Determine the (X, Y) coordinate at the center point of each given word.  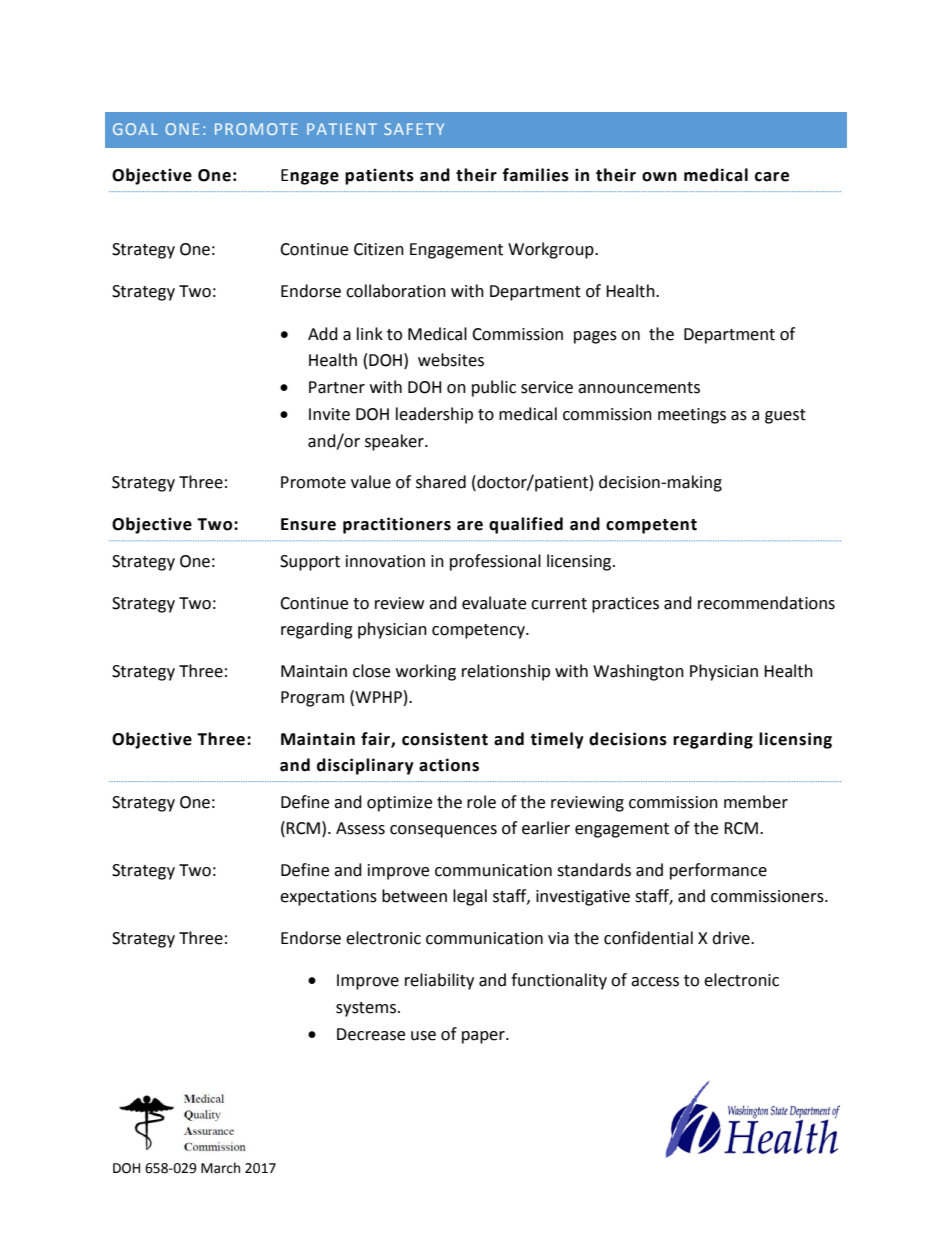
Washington (638, 672)
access (655, 982)
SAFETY (414, 129)
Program (312, 699)
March (220, 1168)
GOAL (135, 129)
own (659, 177)
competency (479, 631)
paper (484, 1037)
